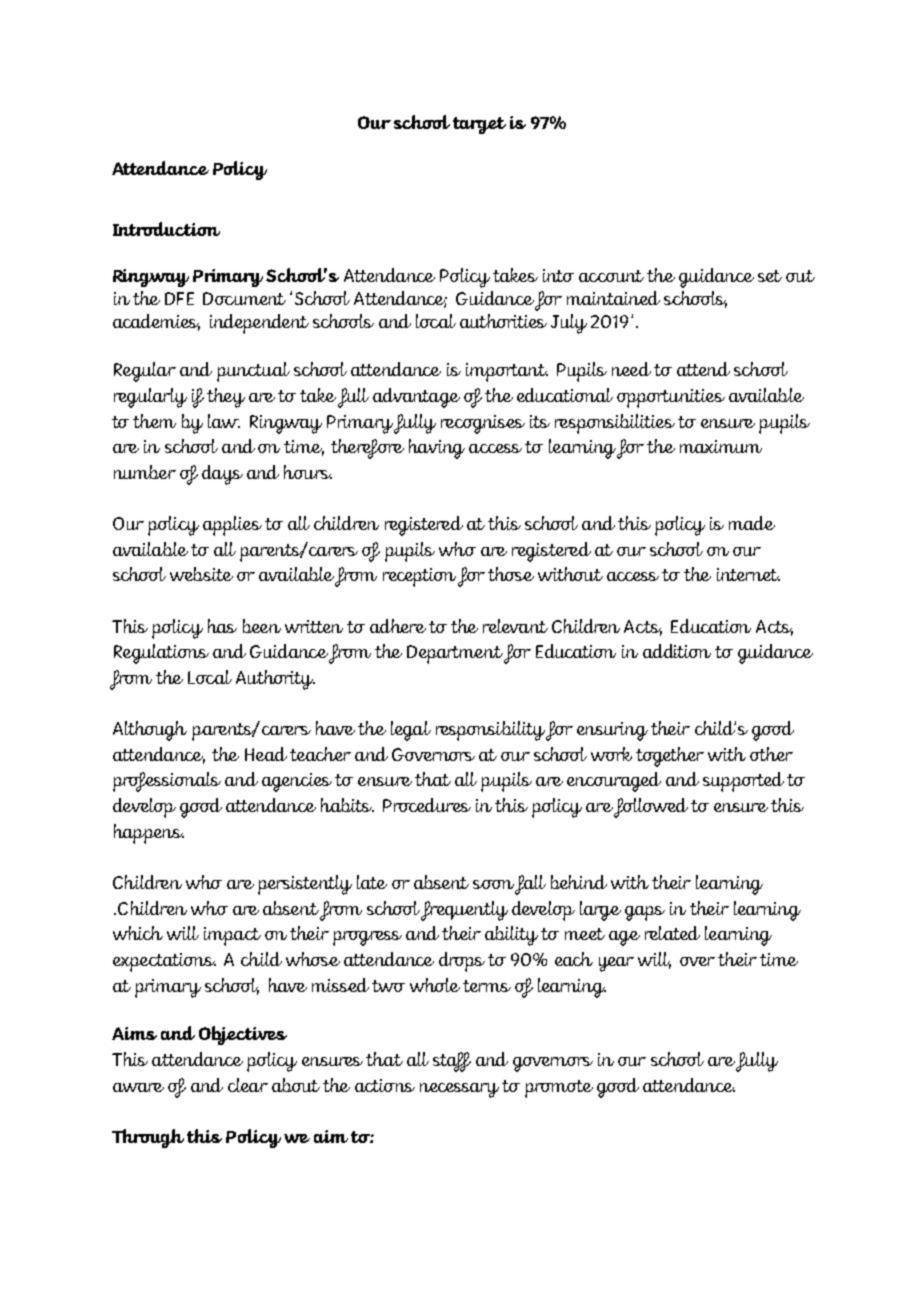 The image size is (924, 1308). What do you see at coordinates (222, 626) in the document?
I see `has` at bounding box center [222, 626].
